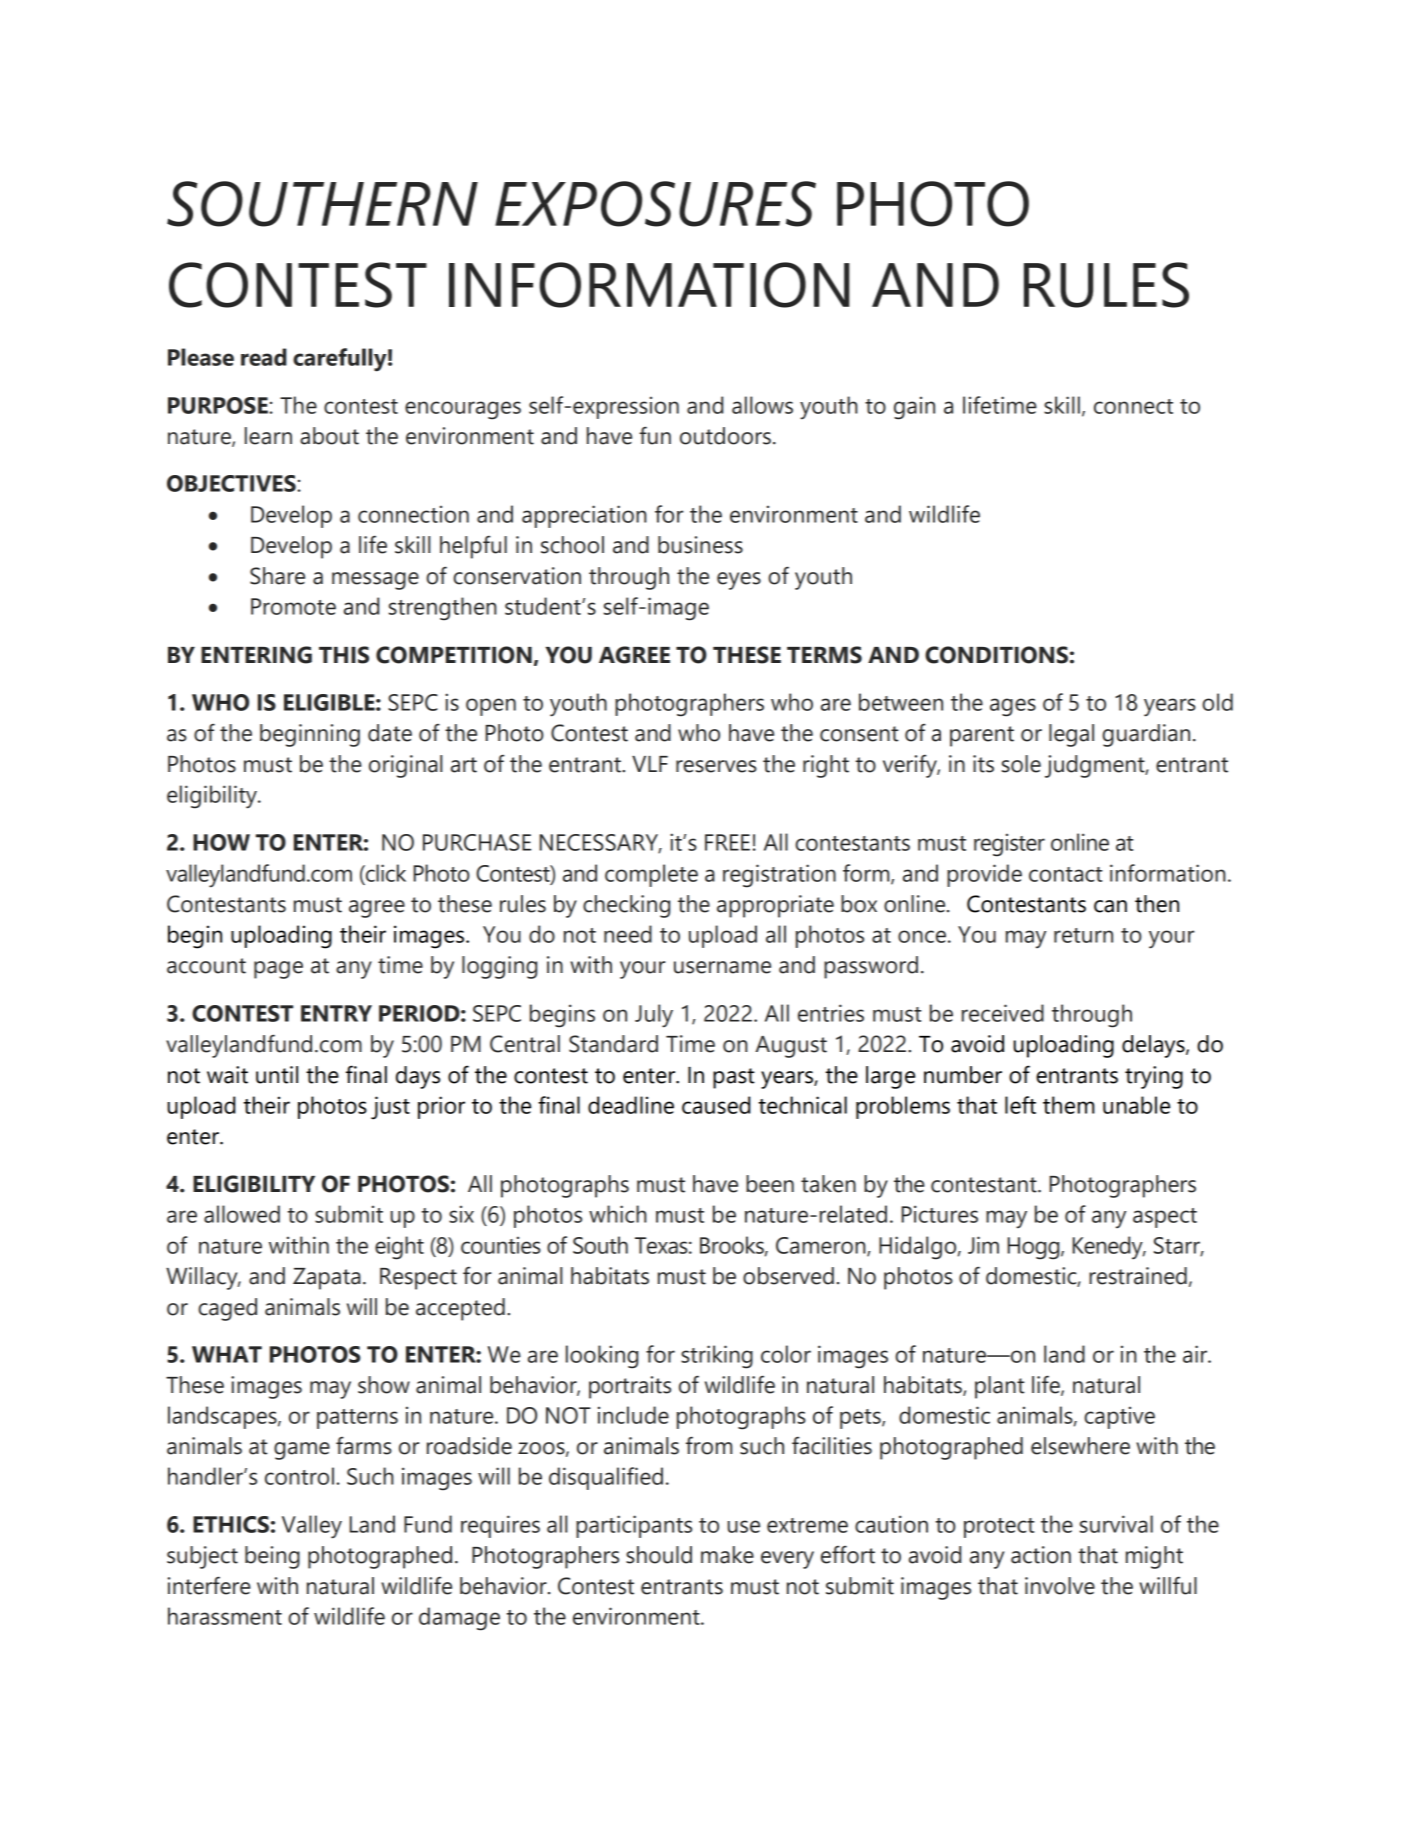  I want to click on legal, so click(1071, 735).
